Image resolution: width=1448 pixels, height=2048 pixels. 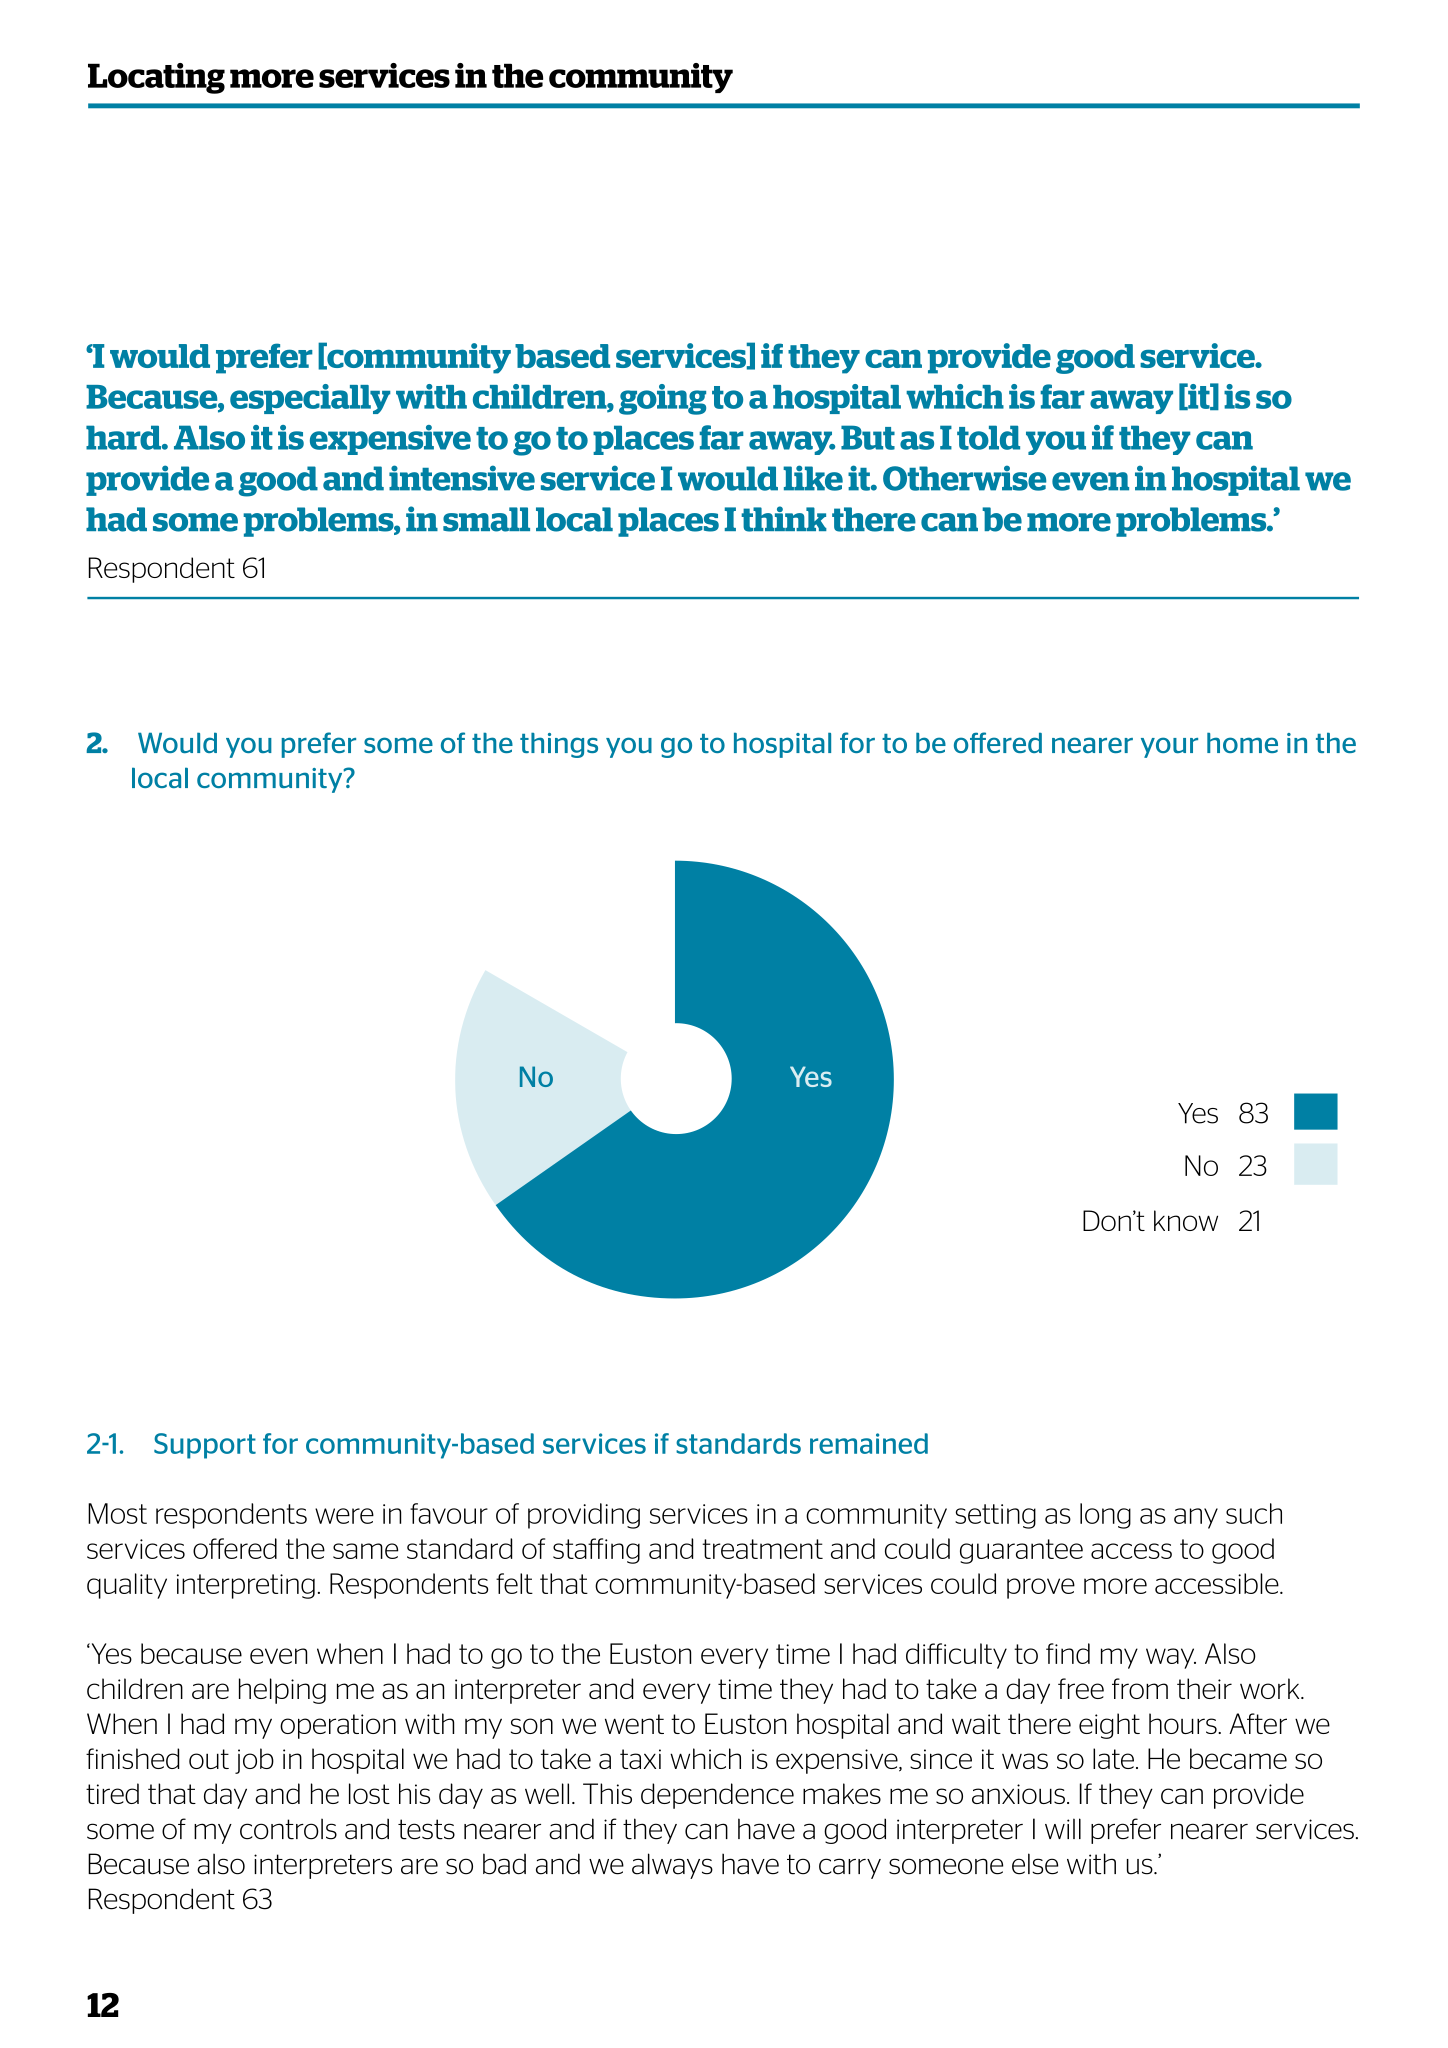 I want to click on home, so click(x=1242, y=742).
